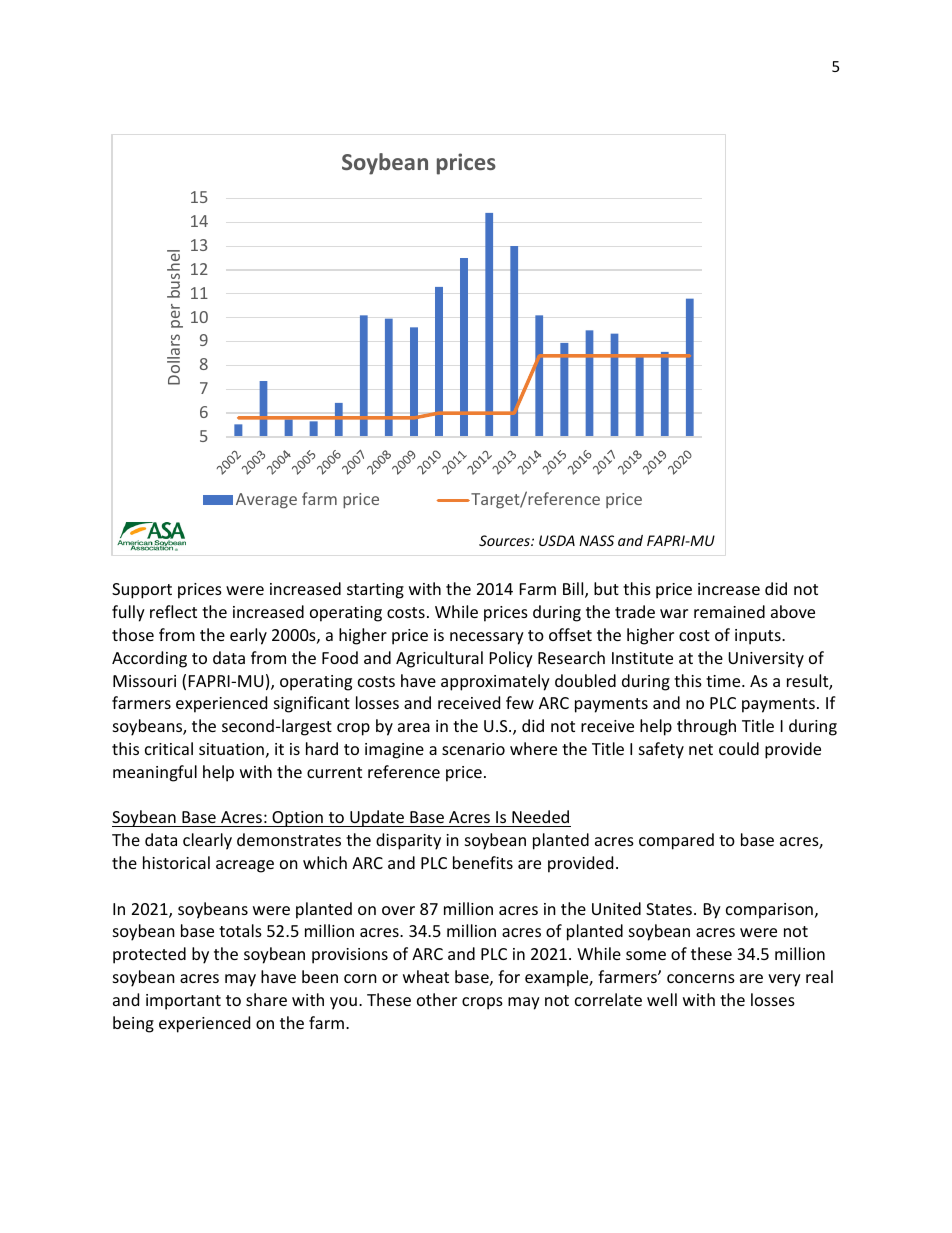 The height and width of the image is (1233, 952). What do you see at coordinates (483, 862) in the image?
I see `benefits` at bounding box center [483, 862].
